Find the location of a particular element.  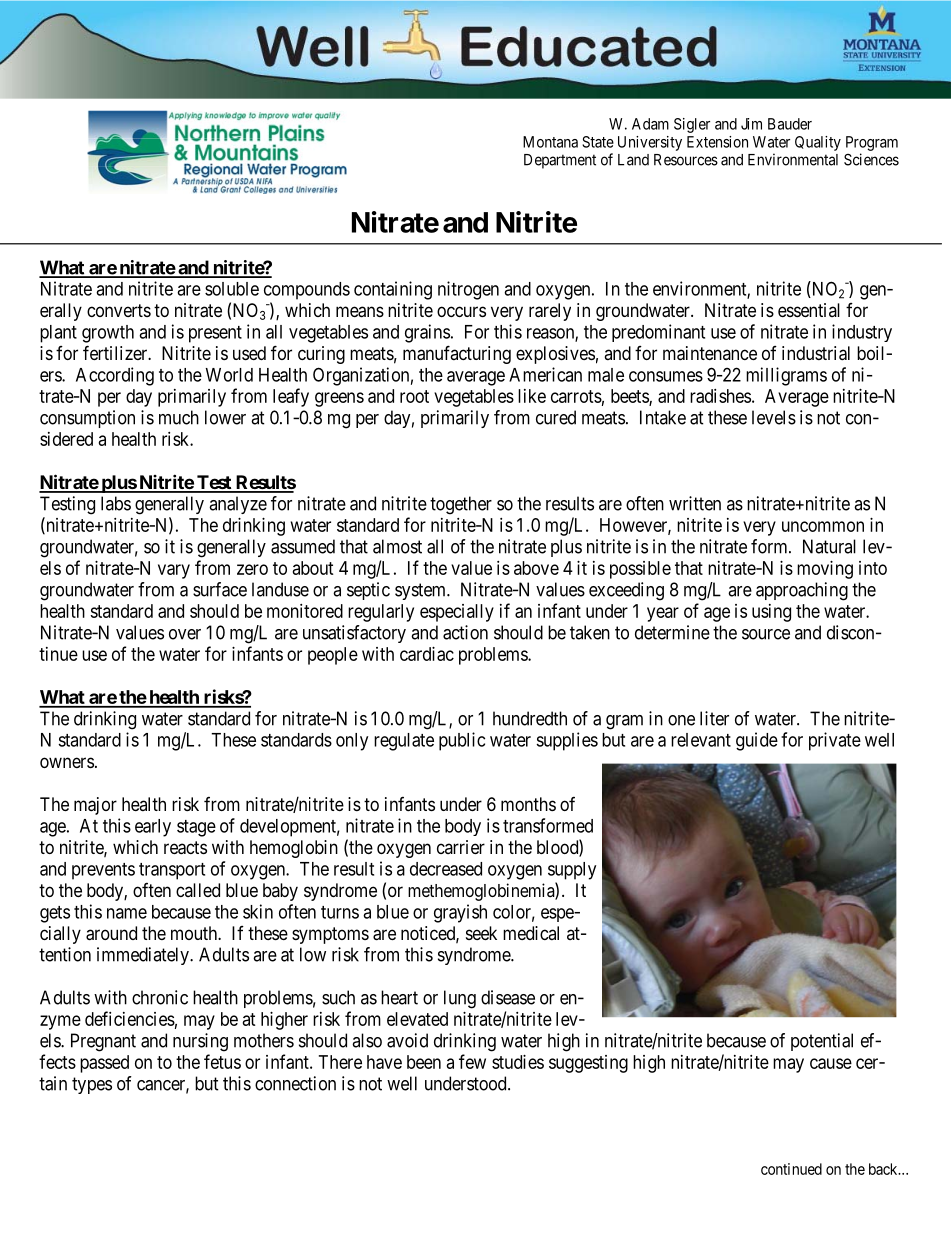

system is located at coordinates (422, 591).
